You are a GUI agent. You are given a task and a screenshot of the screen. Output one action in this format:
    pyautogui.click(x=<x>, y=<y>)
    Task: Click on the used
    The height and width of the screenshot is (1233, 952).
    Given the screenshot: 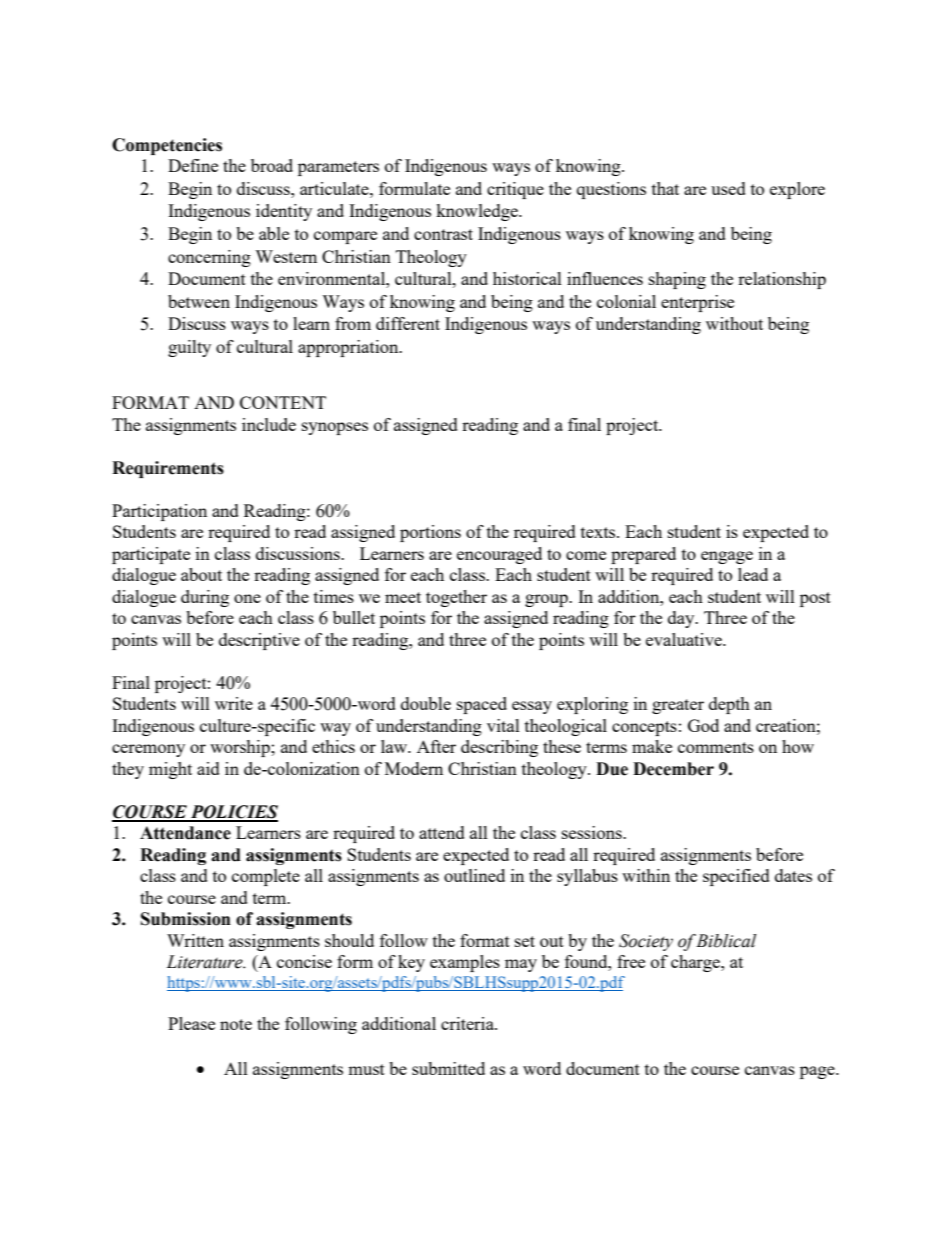 What is the action you would take?
    pyautogui.click(x=728, y=188)
